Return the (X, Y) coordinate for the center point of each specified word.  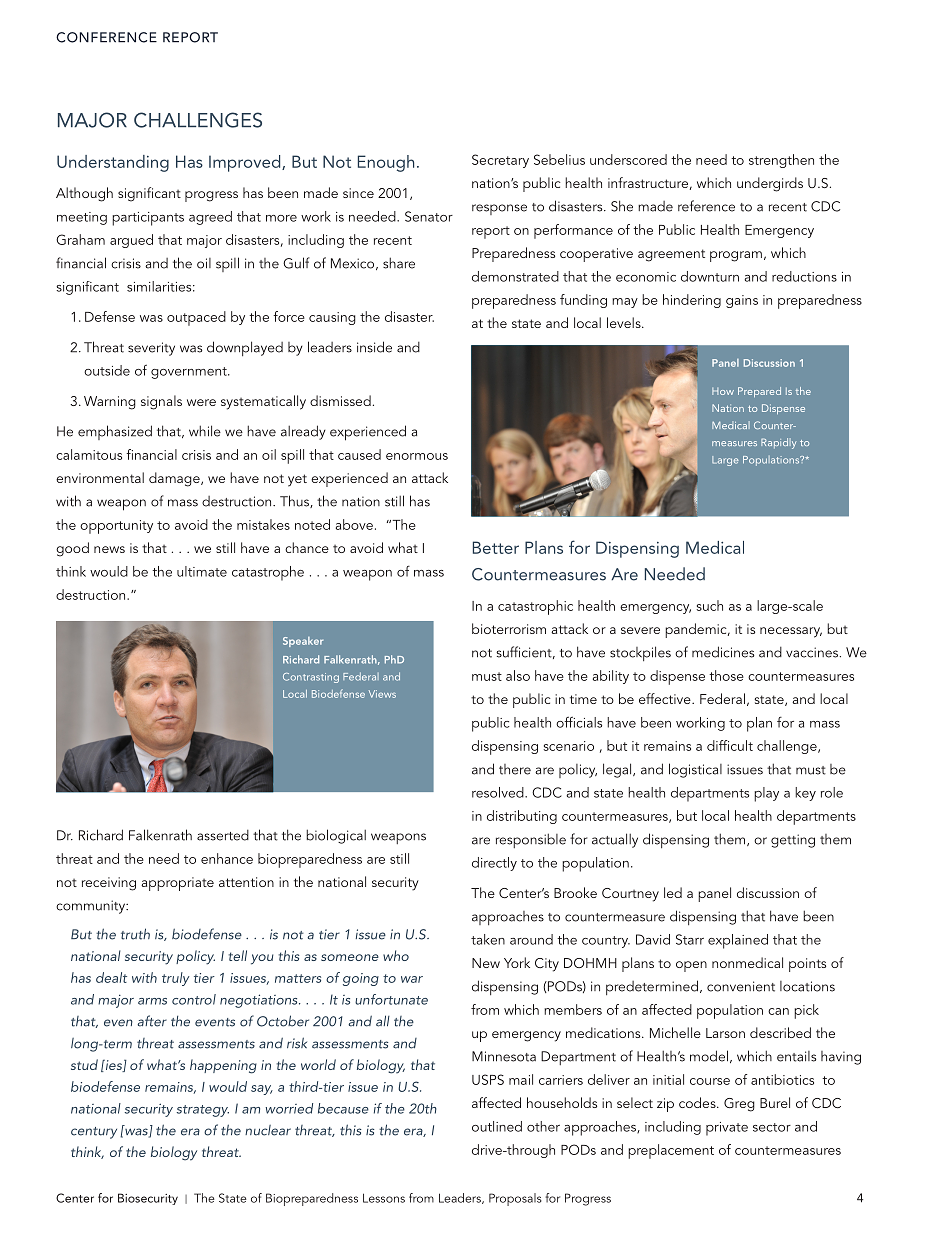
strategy (203, 1111)
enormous (417, 456)
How (723, 391)
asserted (223, 835)
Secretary (500, 161)
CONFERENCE (106, 37)
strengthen (781, 161)
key (805, 794)
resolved (499, 792)
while (205, 431)
